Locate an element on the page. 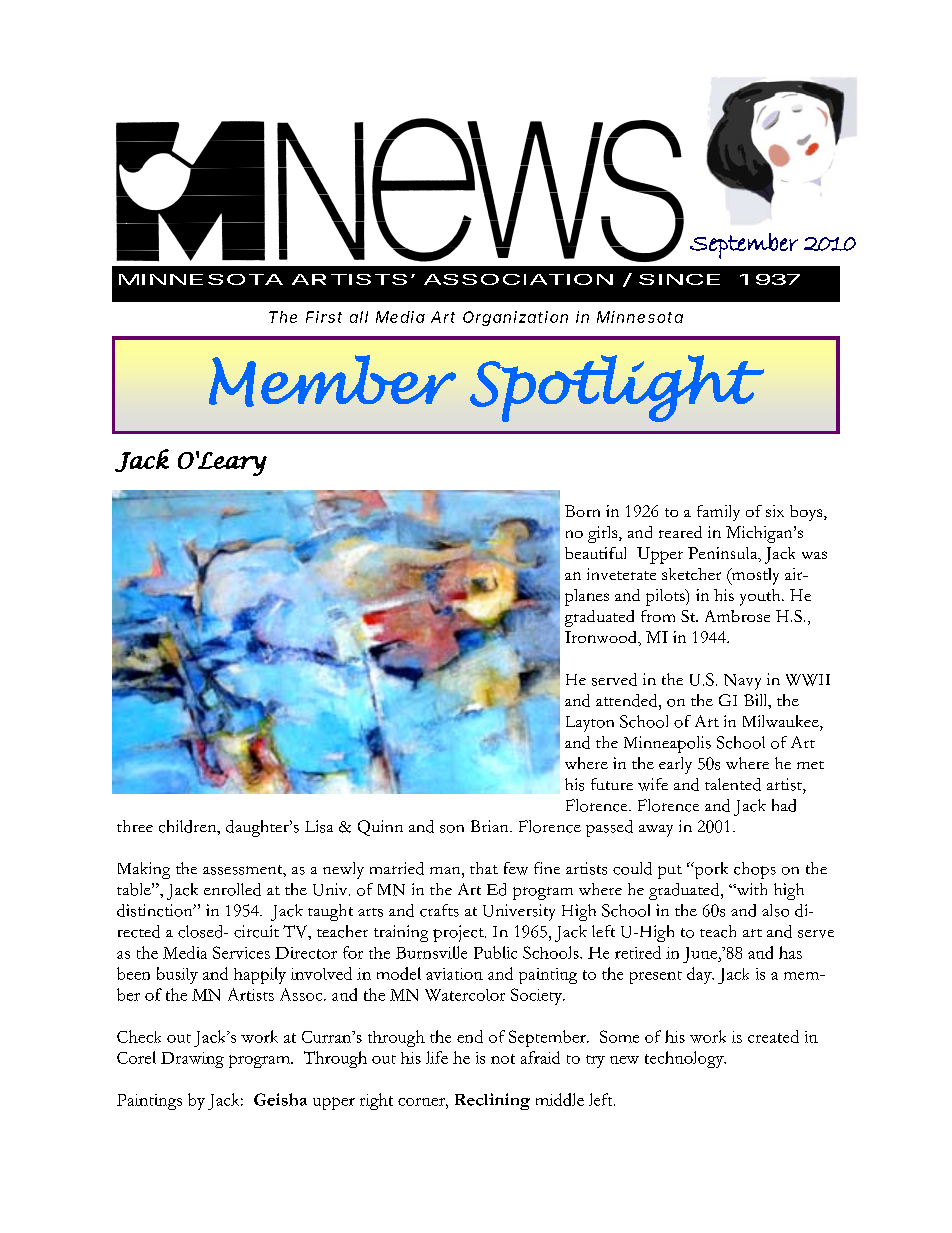 This page has width=952, height=1233. Member is located at coordinates (332, 381).
